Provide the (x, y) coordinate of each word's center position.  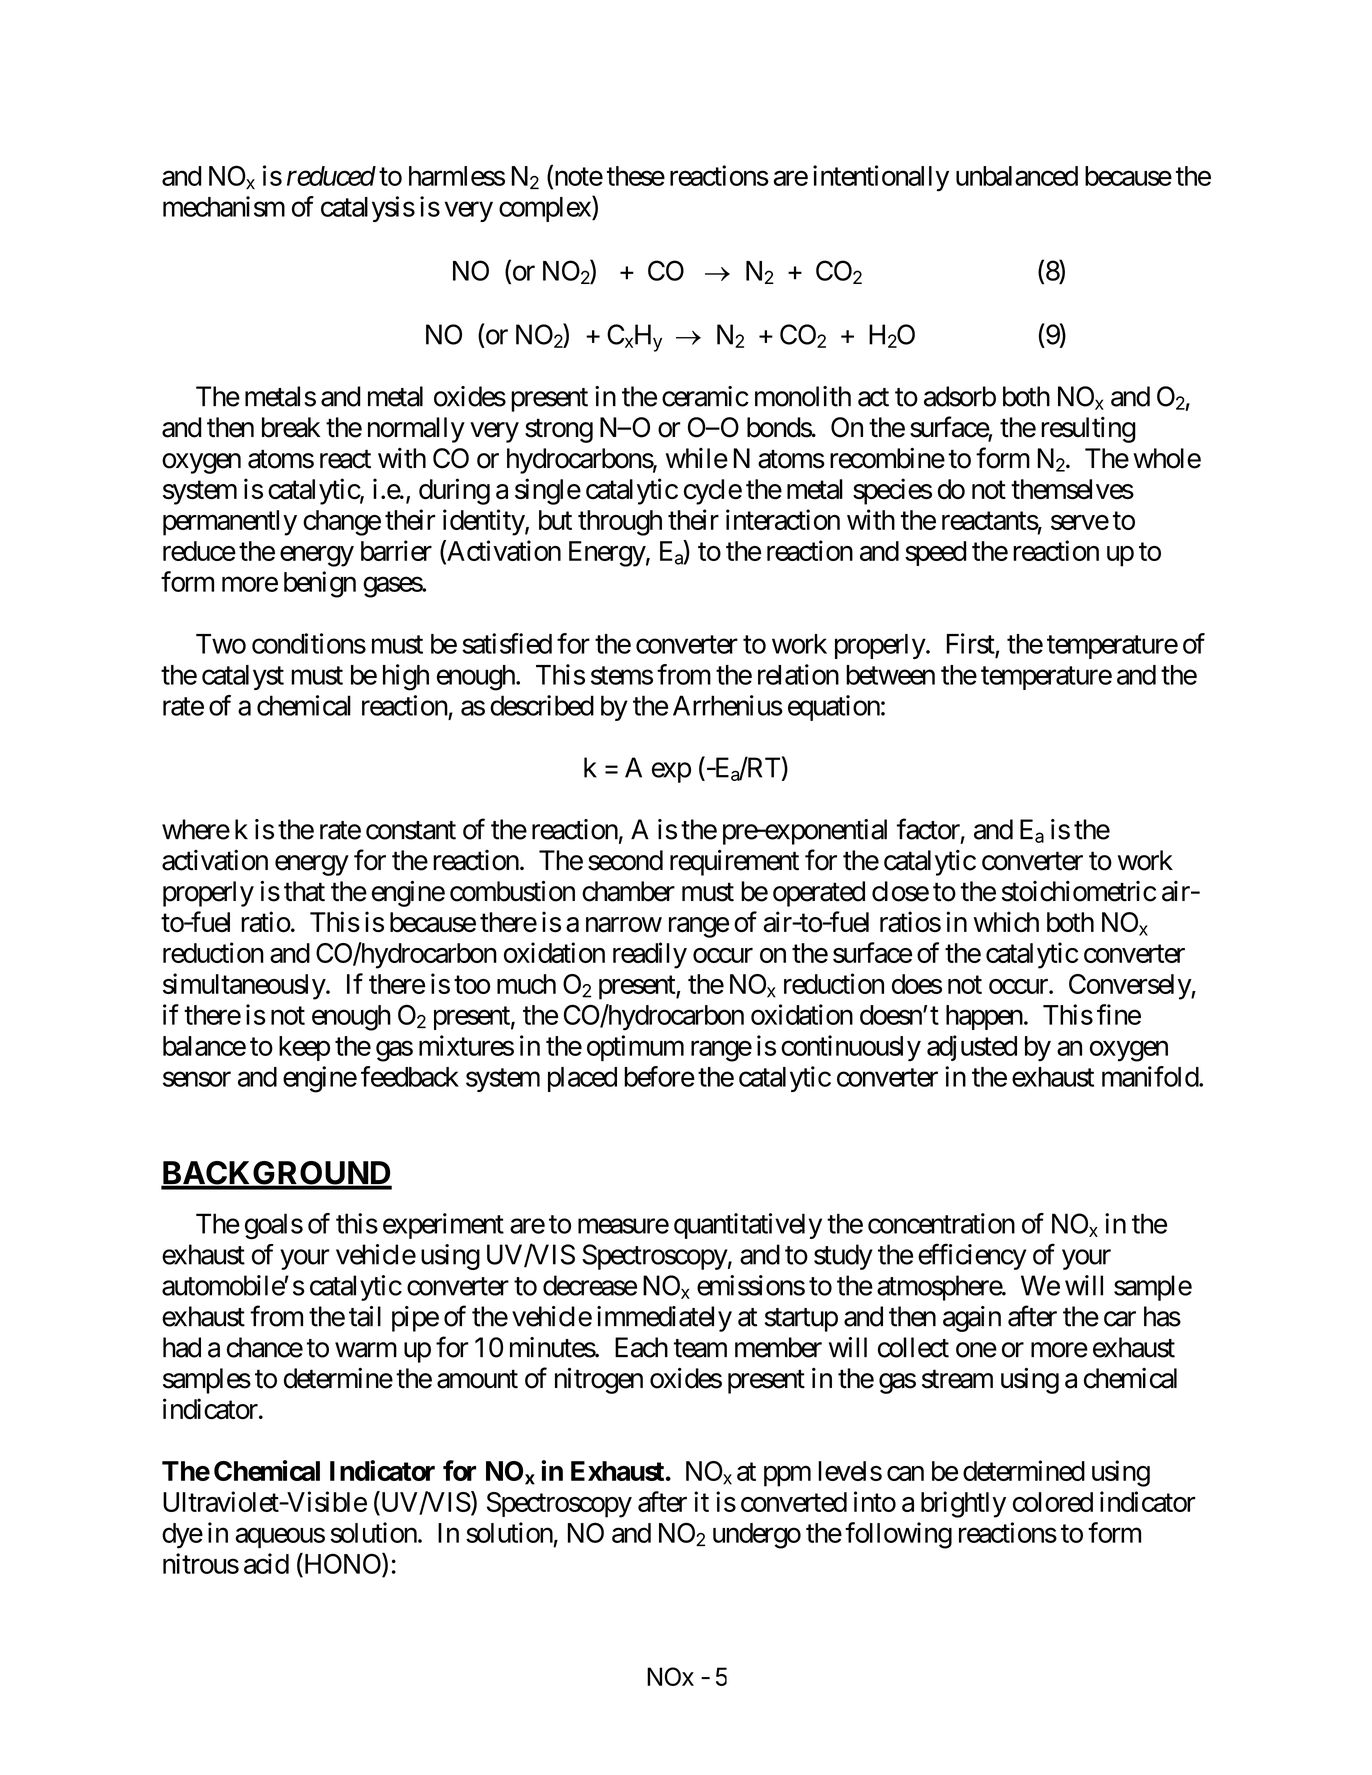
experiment (443, 1226)
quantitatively (748, 1226)
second (625, 860)
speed (936, 553)
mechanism (224, 206)
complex (546, 209)
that (304, 891)
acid (266, 1563)
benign (320, 584)
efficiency (972, 1256)
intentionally (881, 178)
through (620, 523)
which (1006, 922)
